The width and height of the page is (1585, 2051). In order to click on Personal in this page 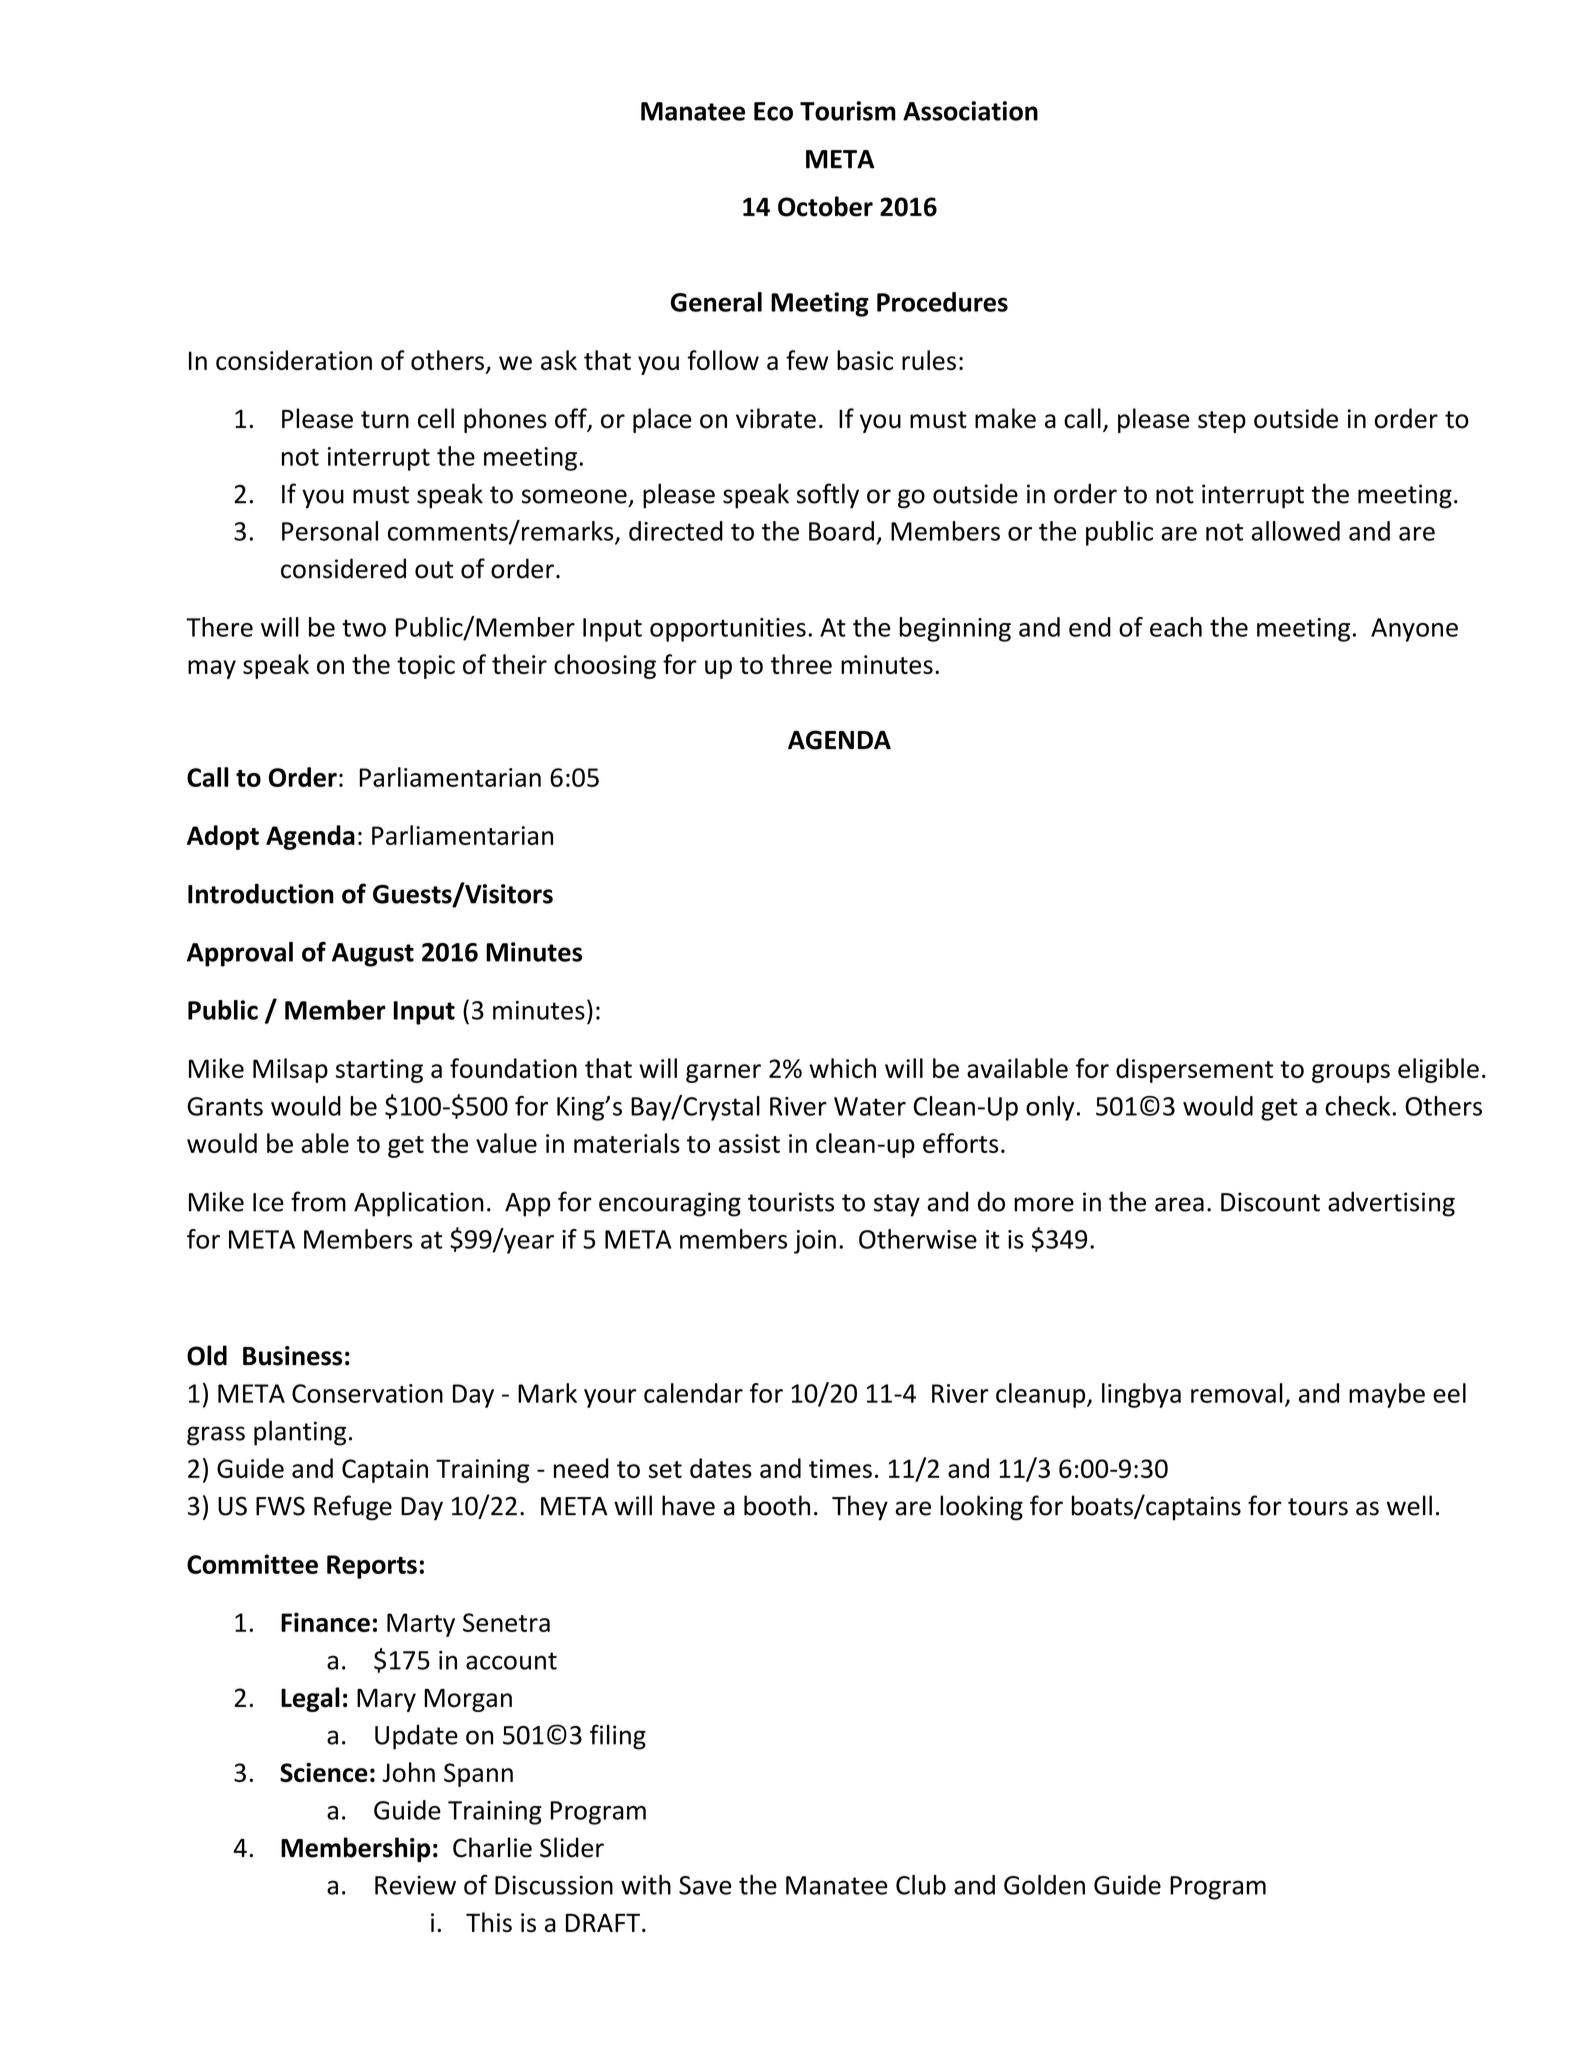, I will do `click(330, 531)`.
